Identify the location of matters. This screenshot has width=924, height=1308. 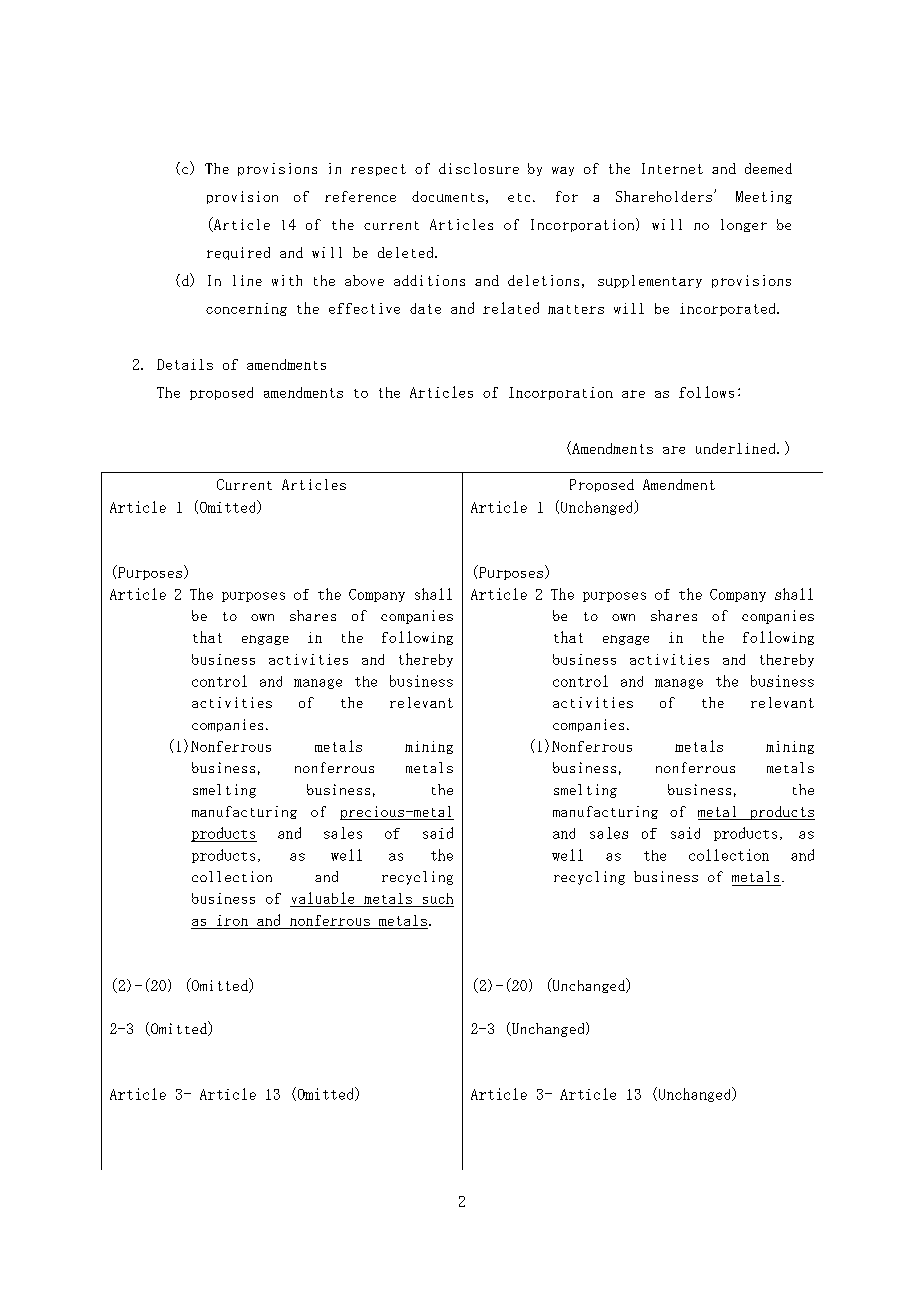
(576, 309).
